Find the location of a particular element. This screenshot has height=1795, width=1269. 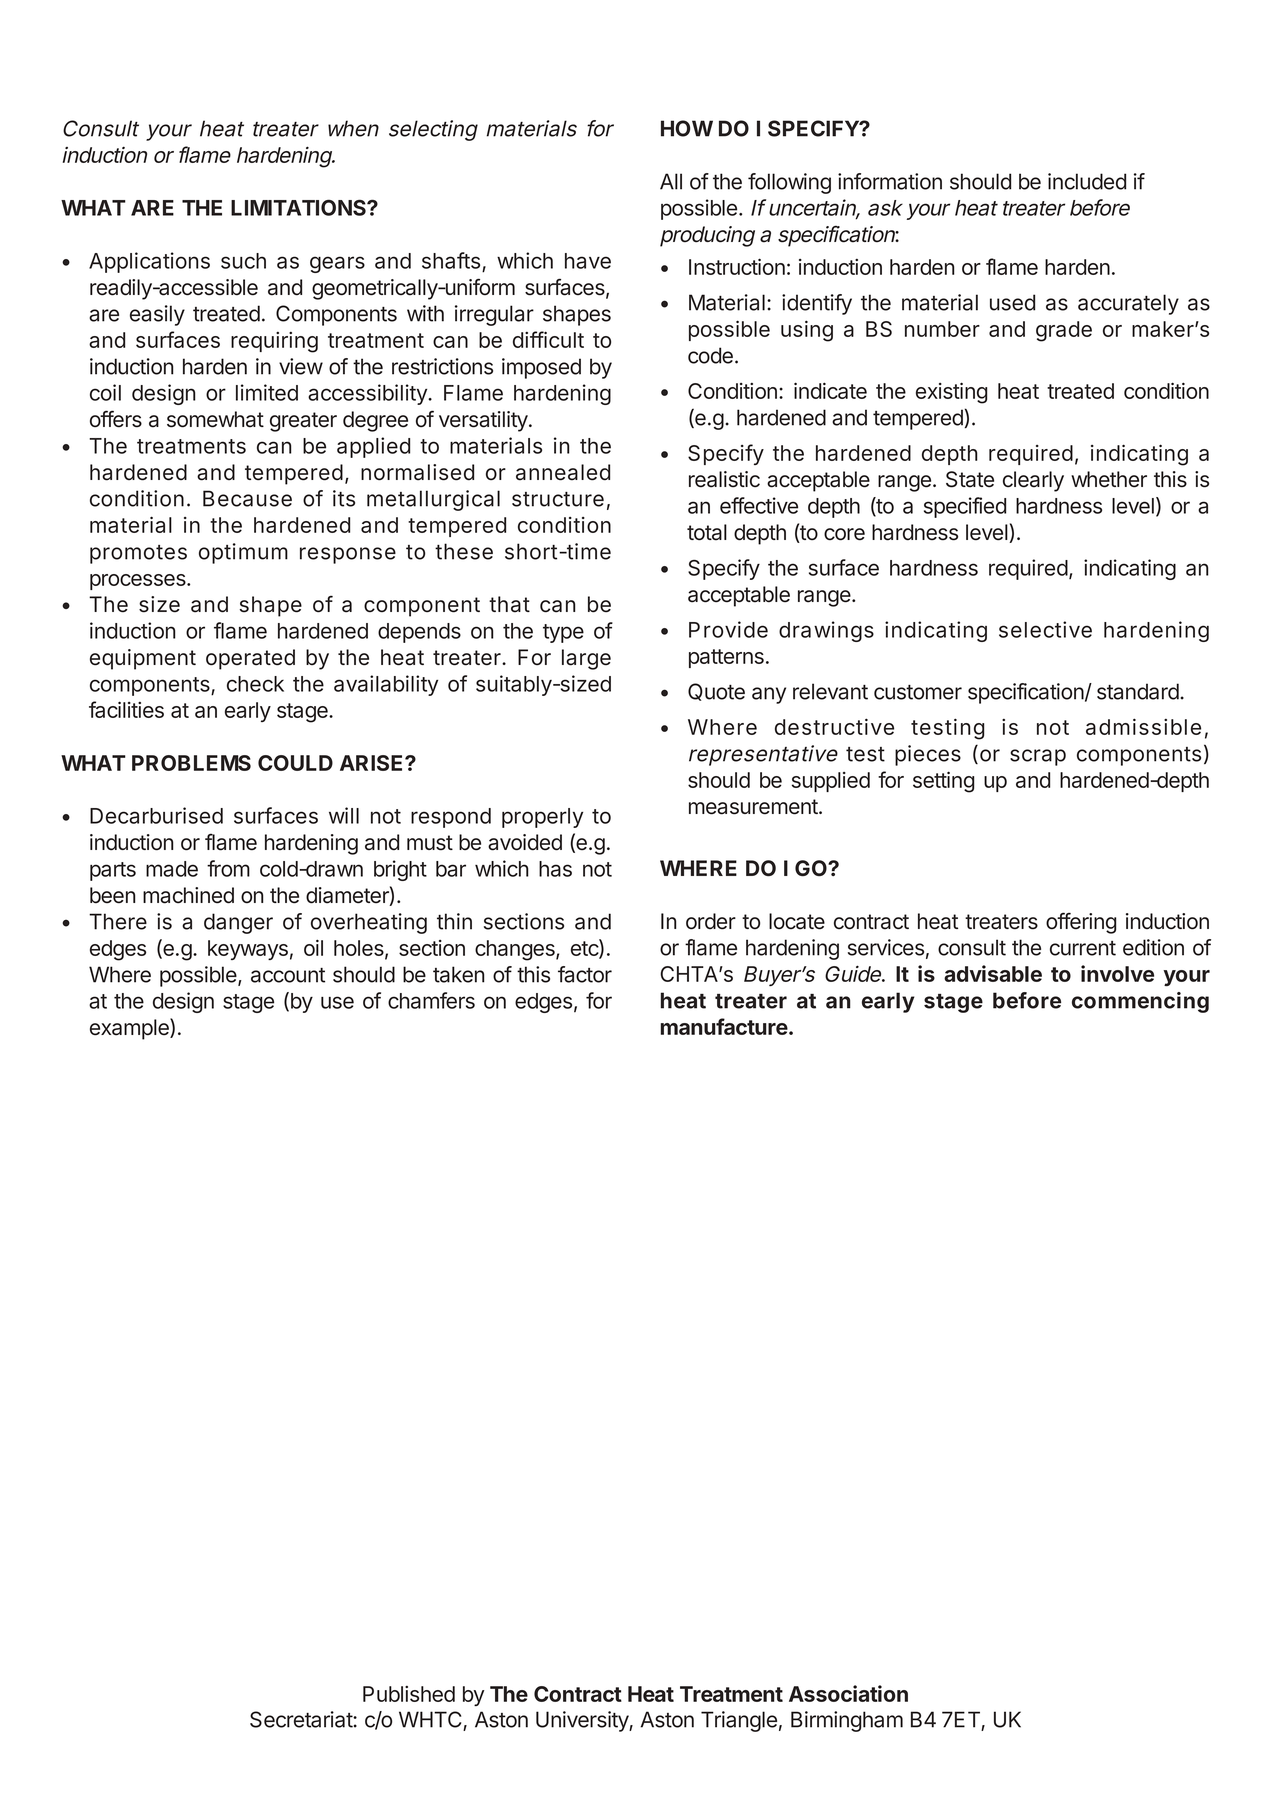

Triangle is located at coordinates (739, 1721).
